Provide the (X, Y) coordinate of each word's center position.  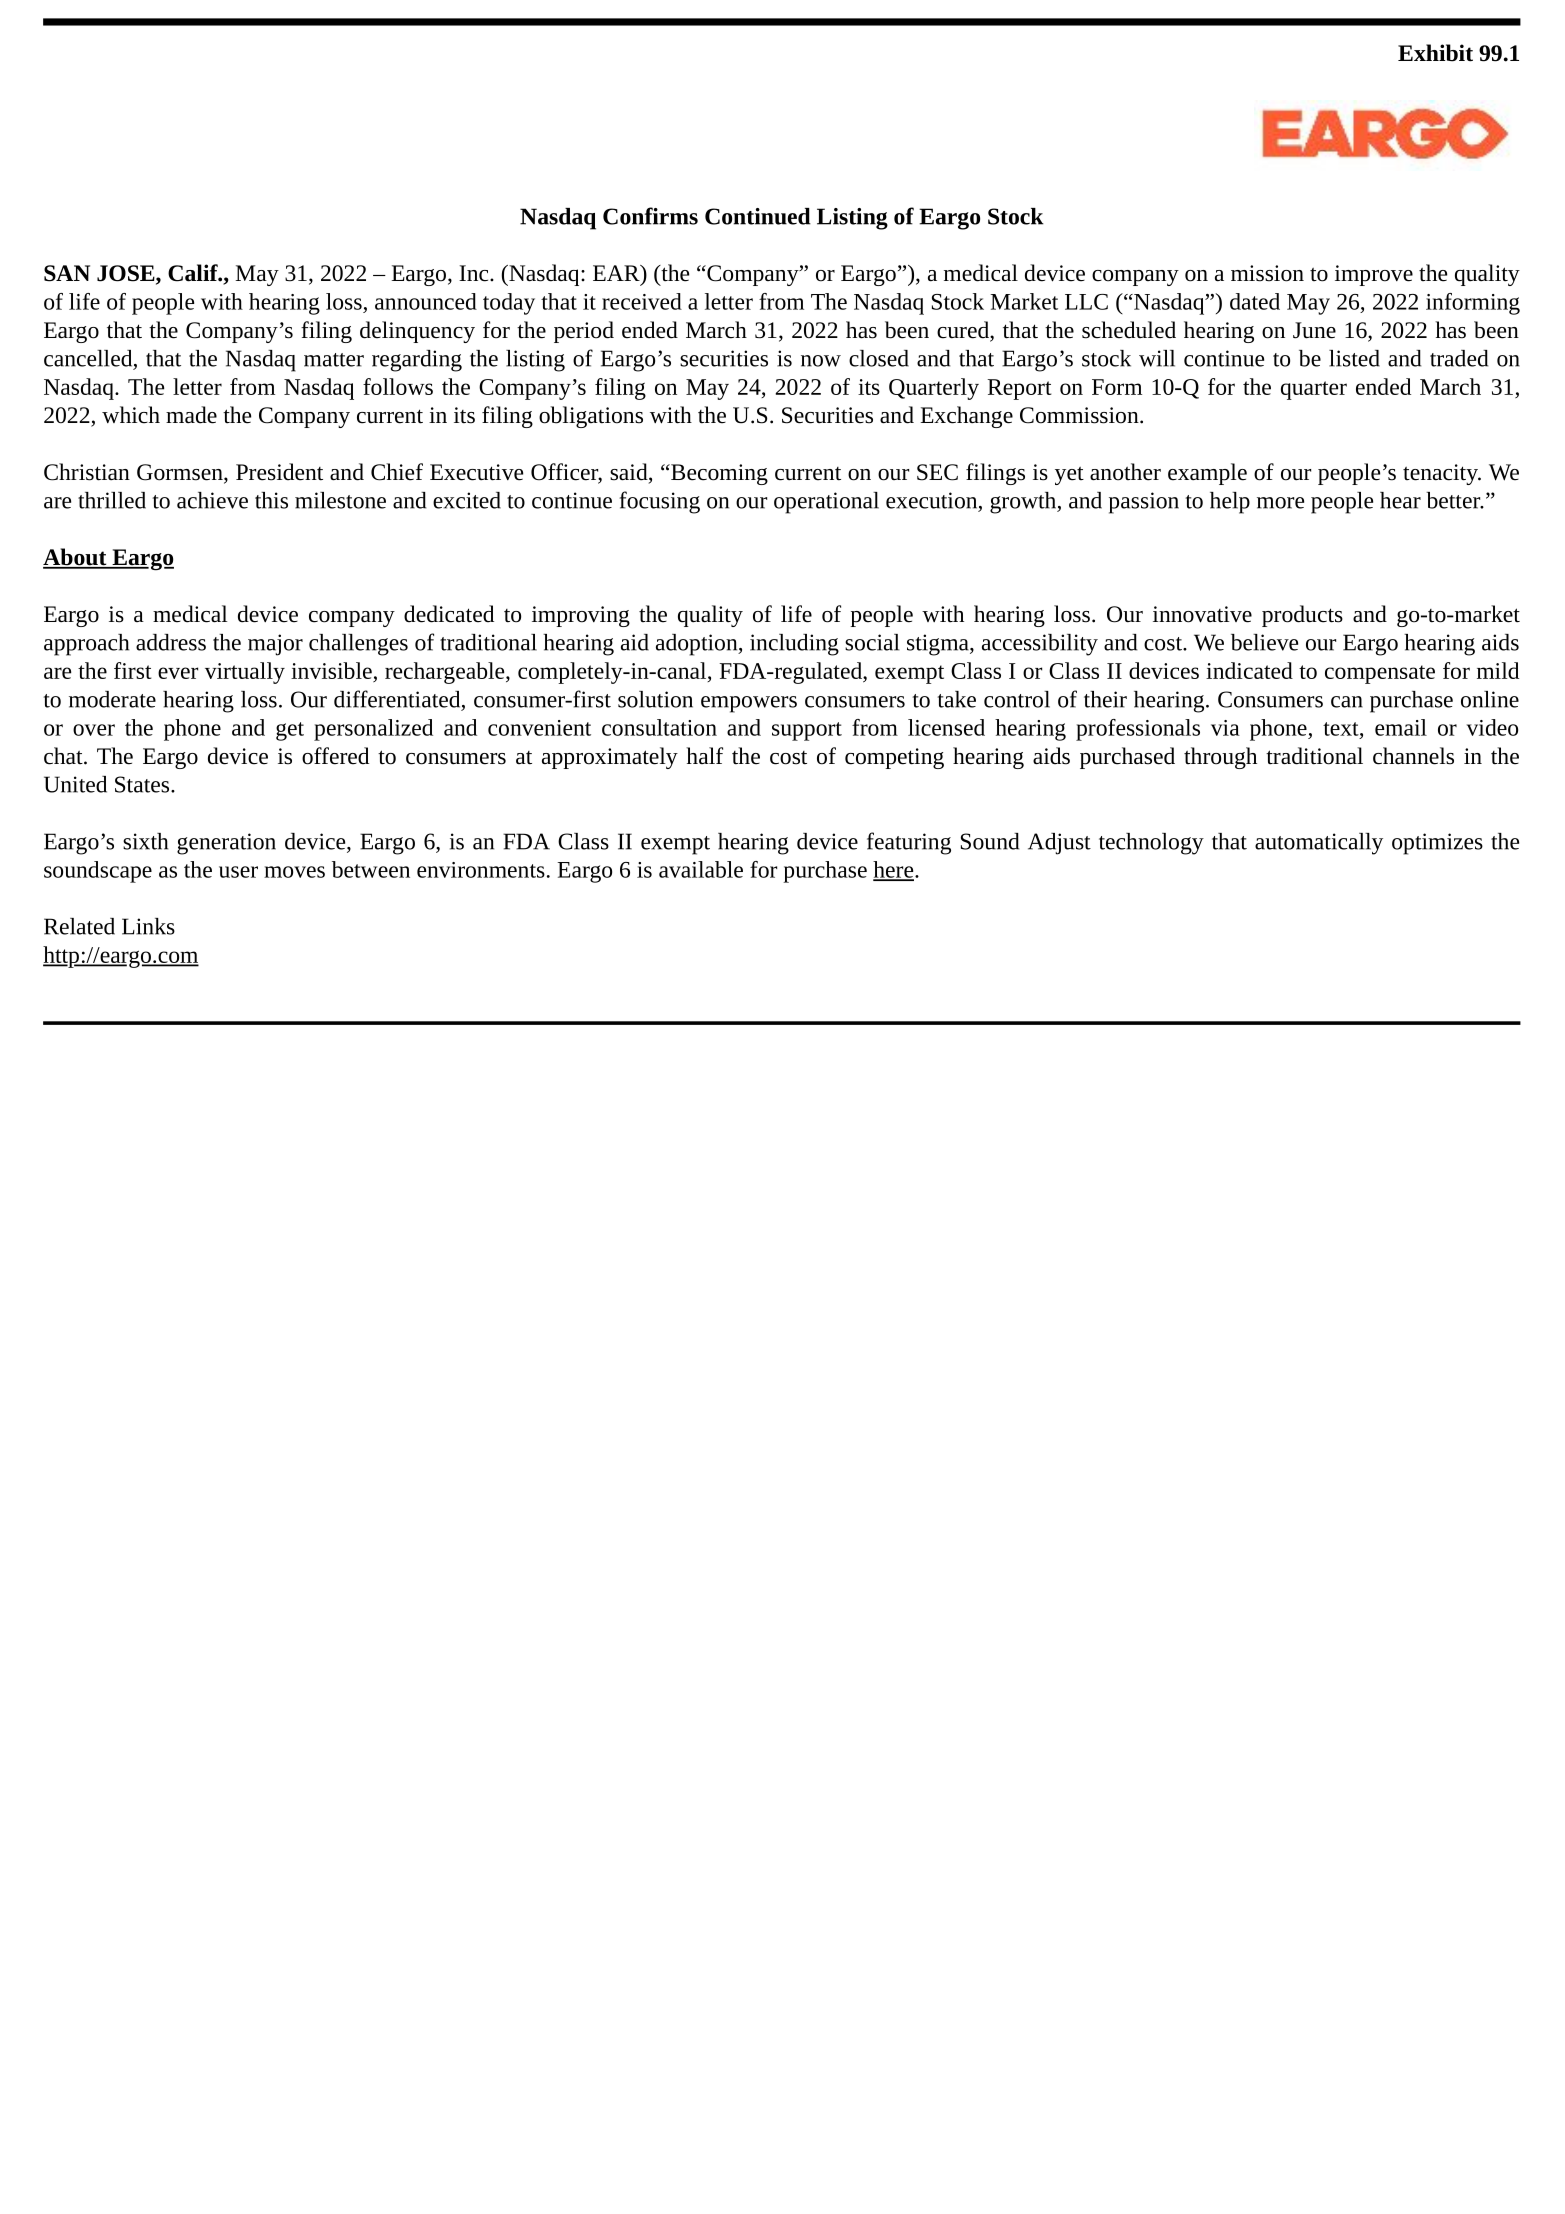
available (701, 869)
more (1280, 503)
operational (826, 503)
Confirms (650, 216)
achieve (212, 500)
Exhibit (1435, 53)
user (238, 872)
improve (1374, 275)
